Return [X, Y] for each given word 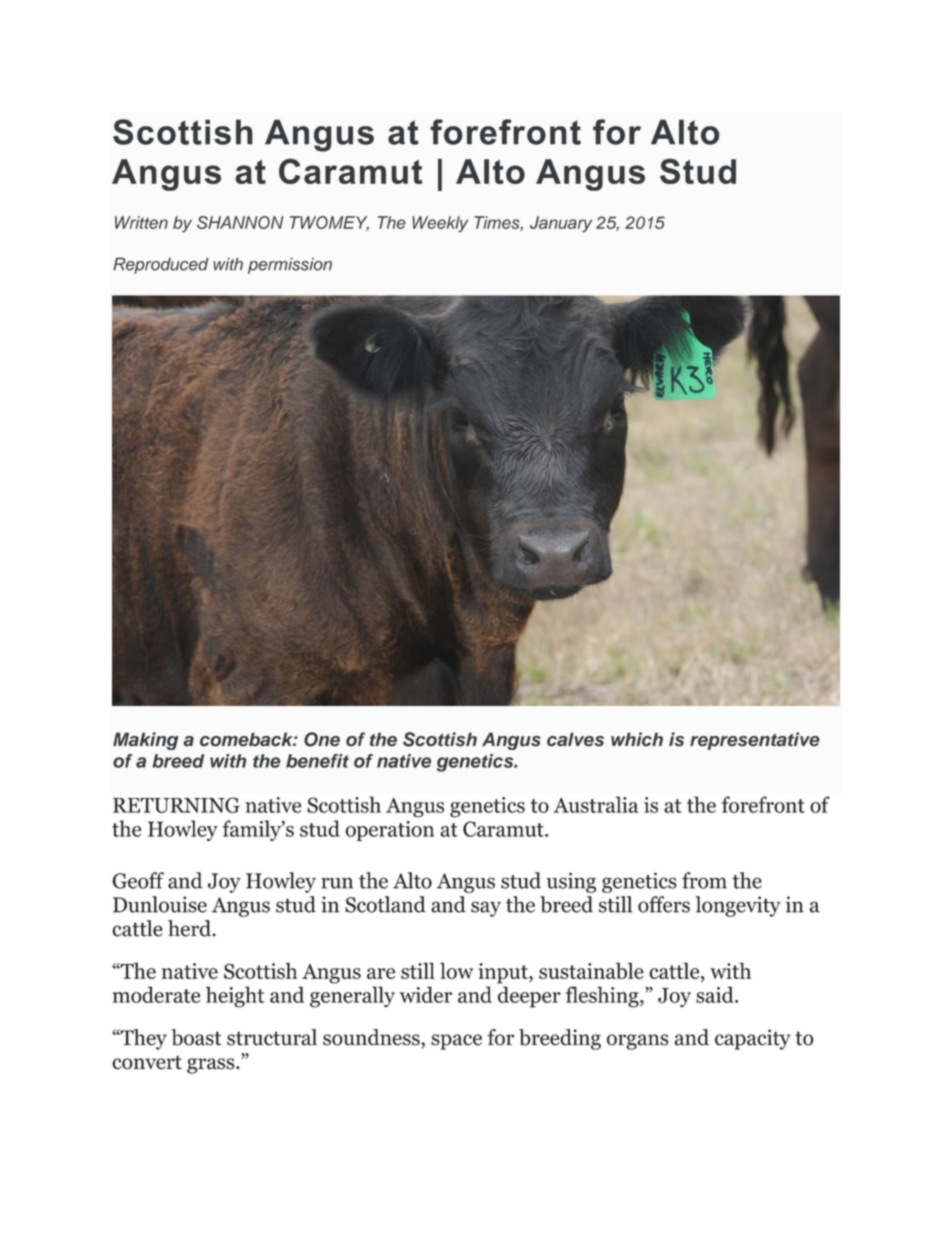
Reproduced [160, 265]
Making [145, 741]
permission [290, 266]
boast [196, 1037]
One [322, 739]
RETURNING [176, 805]
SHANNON [240, 222]
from [704, 880]
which [637, 739]
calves [575, 739]
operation [389, 831]
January [561, 224]
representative [755, 741]
